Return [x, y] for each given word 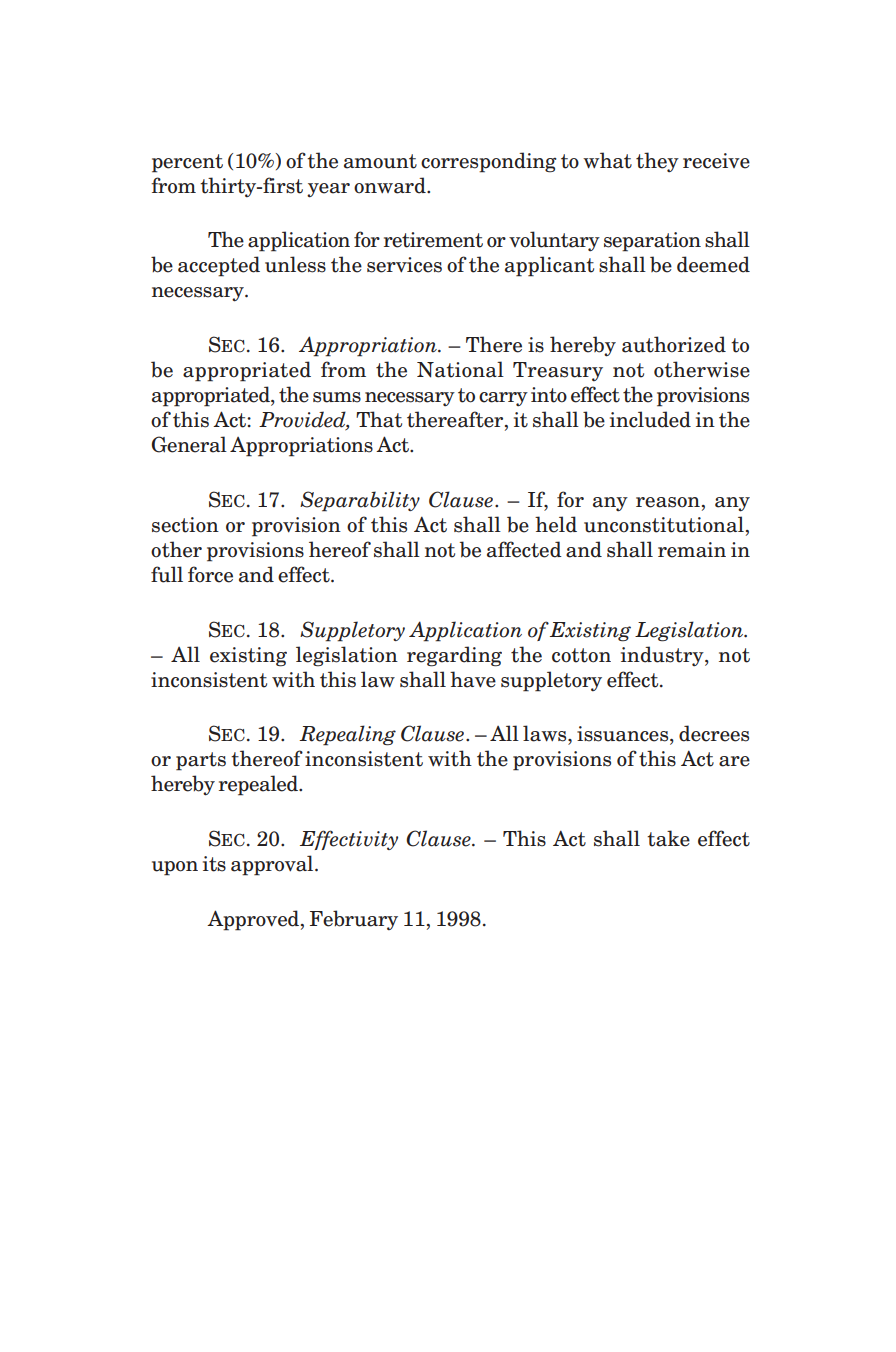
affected [524, 549]
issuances [624, 735]
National [460, 369]
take [668, 838]
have [473, 679]
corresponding [489, 162]
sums [337, 397]
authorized [674, 344]
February [354, 920]
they [657, 162]
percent [187, 163]
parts [201, 761]
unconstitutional [664, 524]
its [214, 864]
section [185, 525]
